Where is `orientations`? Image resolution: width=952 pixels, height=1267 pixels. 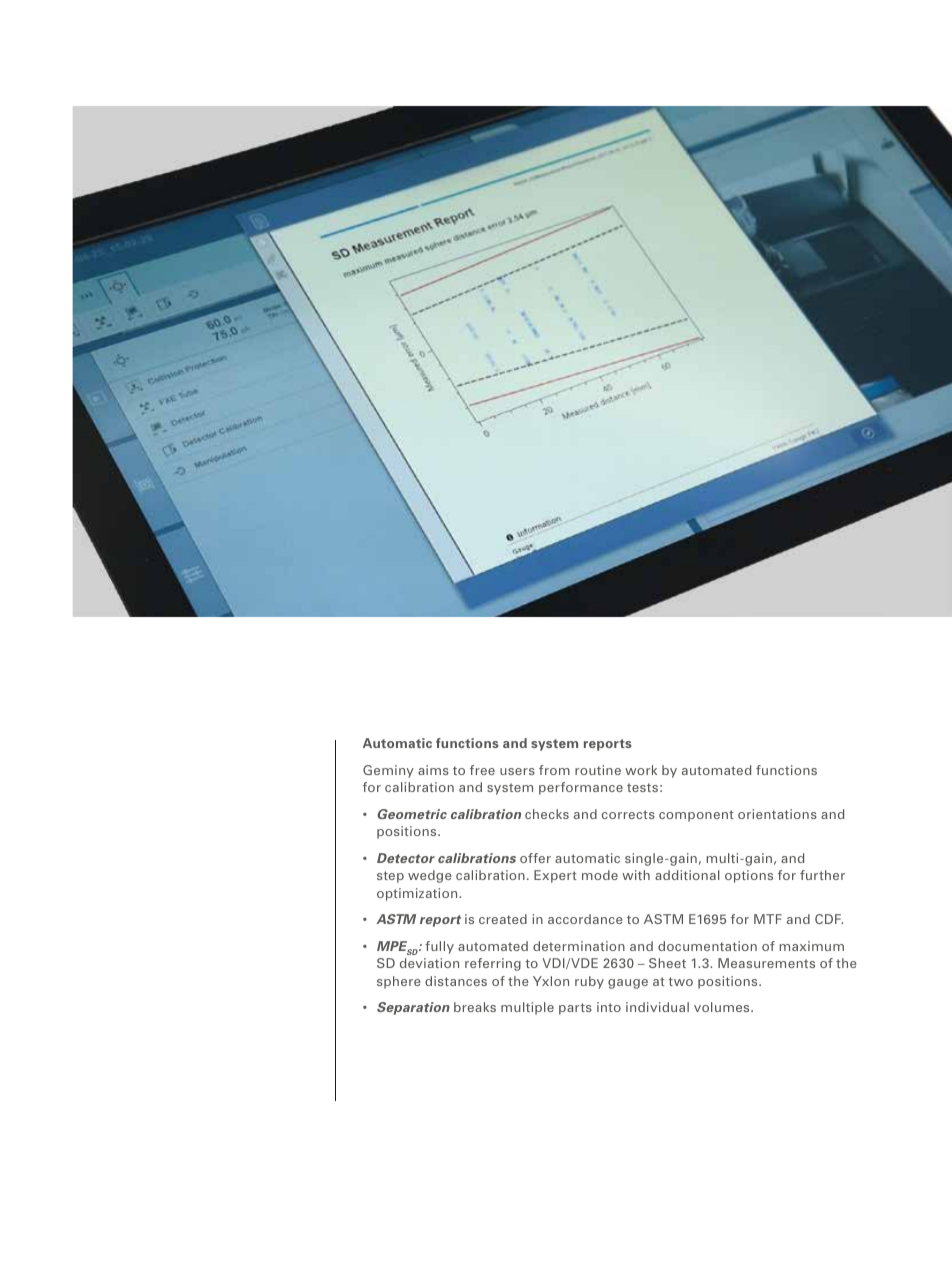 orientations is located at coordinates (777, 814).
